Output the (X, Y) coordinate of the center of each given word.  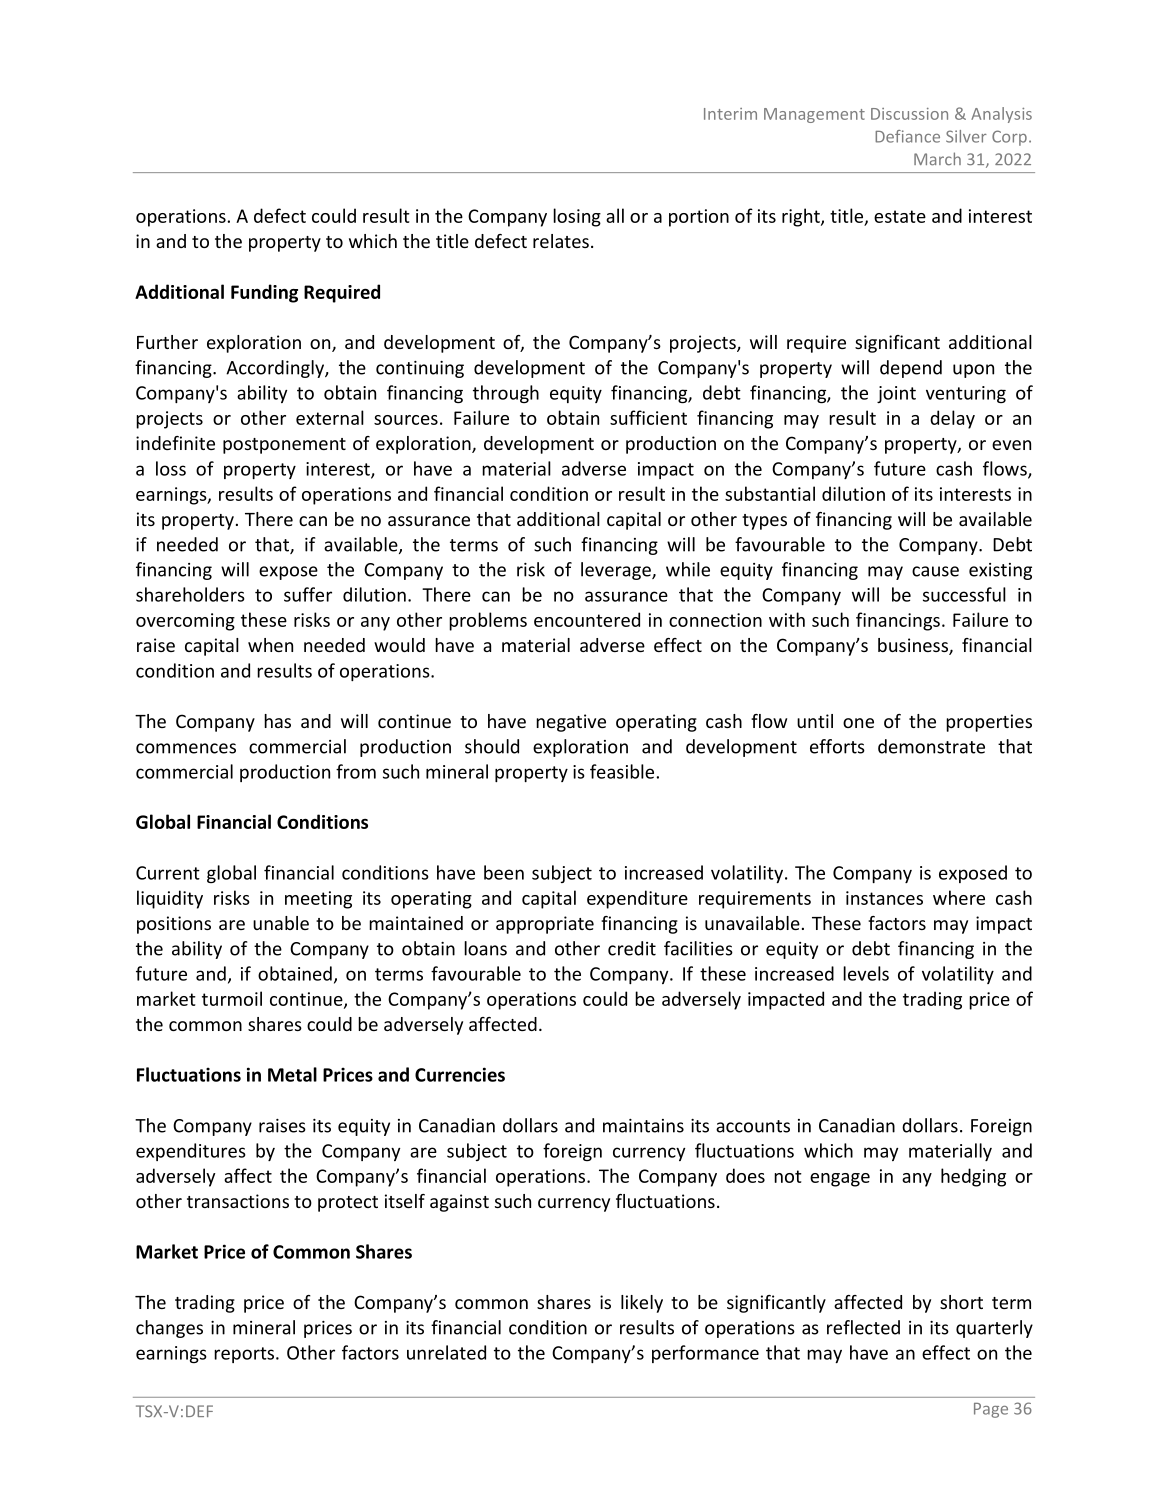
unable (281, 923)
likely (642, 1304)
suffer (308, 594)
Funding (264, 293)
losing (577, 217)
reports (245, 1355)
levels (866, 973)
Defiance (907, 136)
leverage (617, 571)
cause (935, 571)
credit (632, 948)
